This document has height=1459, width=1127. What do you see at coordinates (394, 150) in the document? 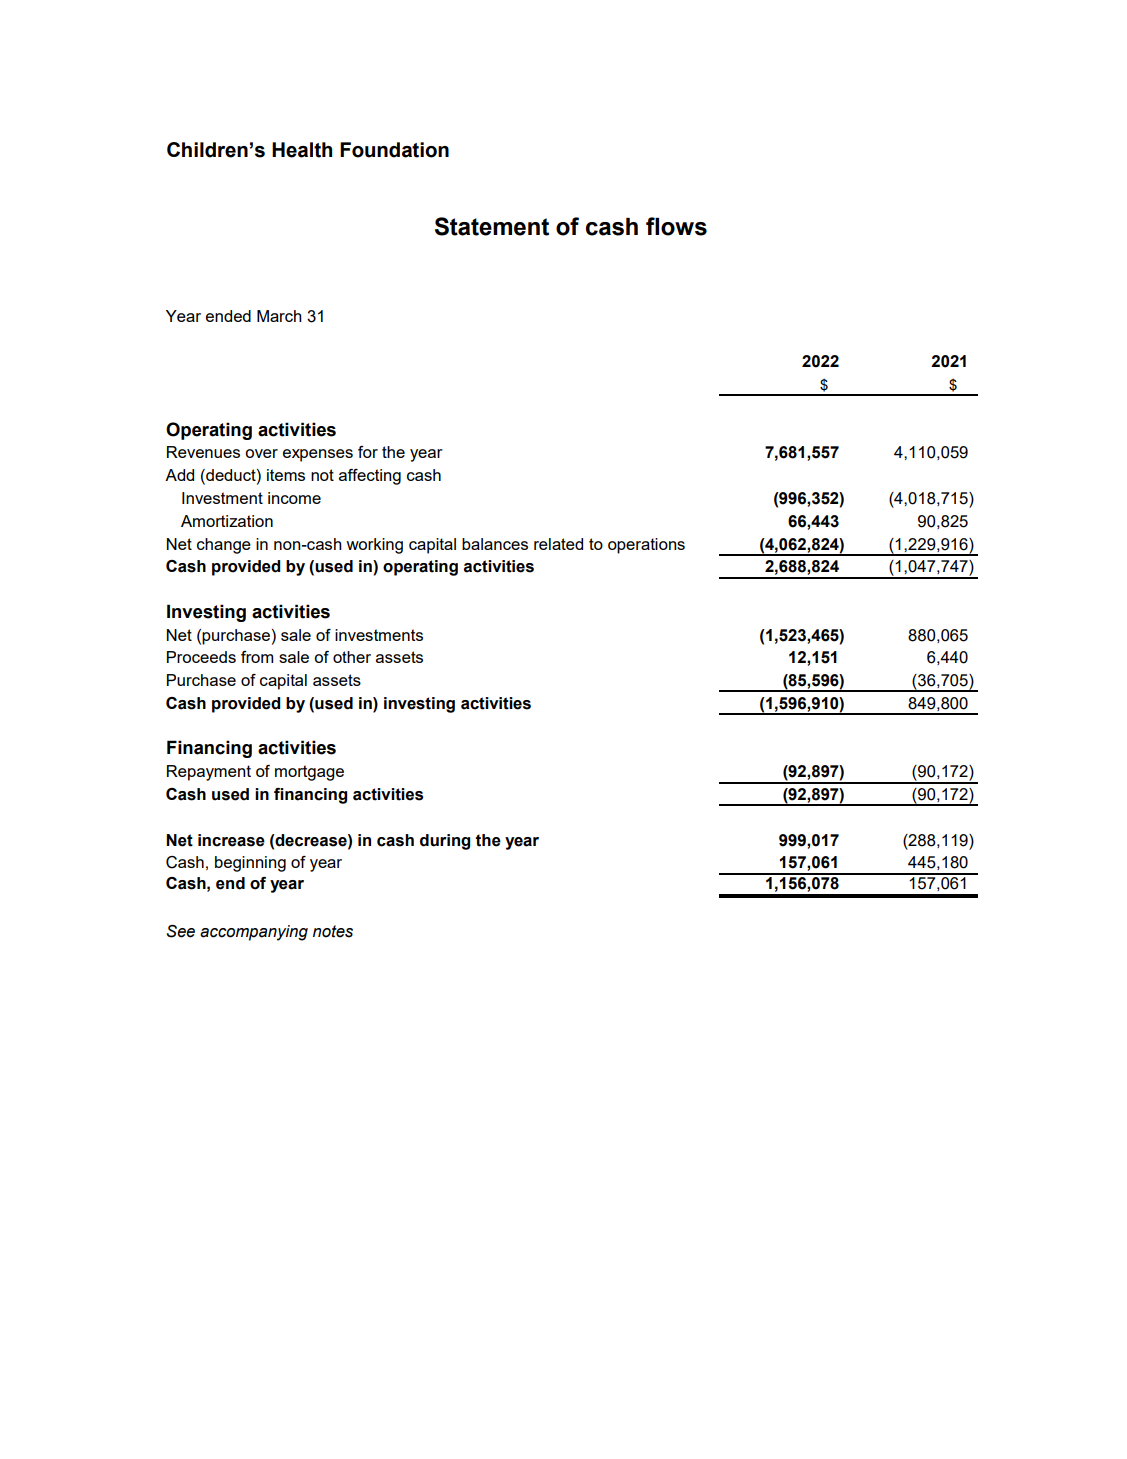
I see `Foundation` at bounding box center [394, 150].
